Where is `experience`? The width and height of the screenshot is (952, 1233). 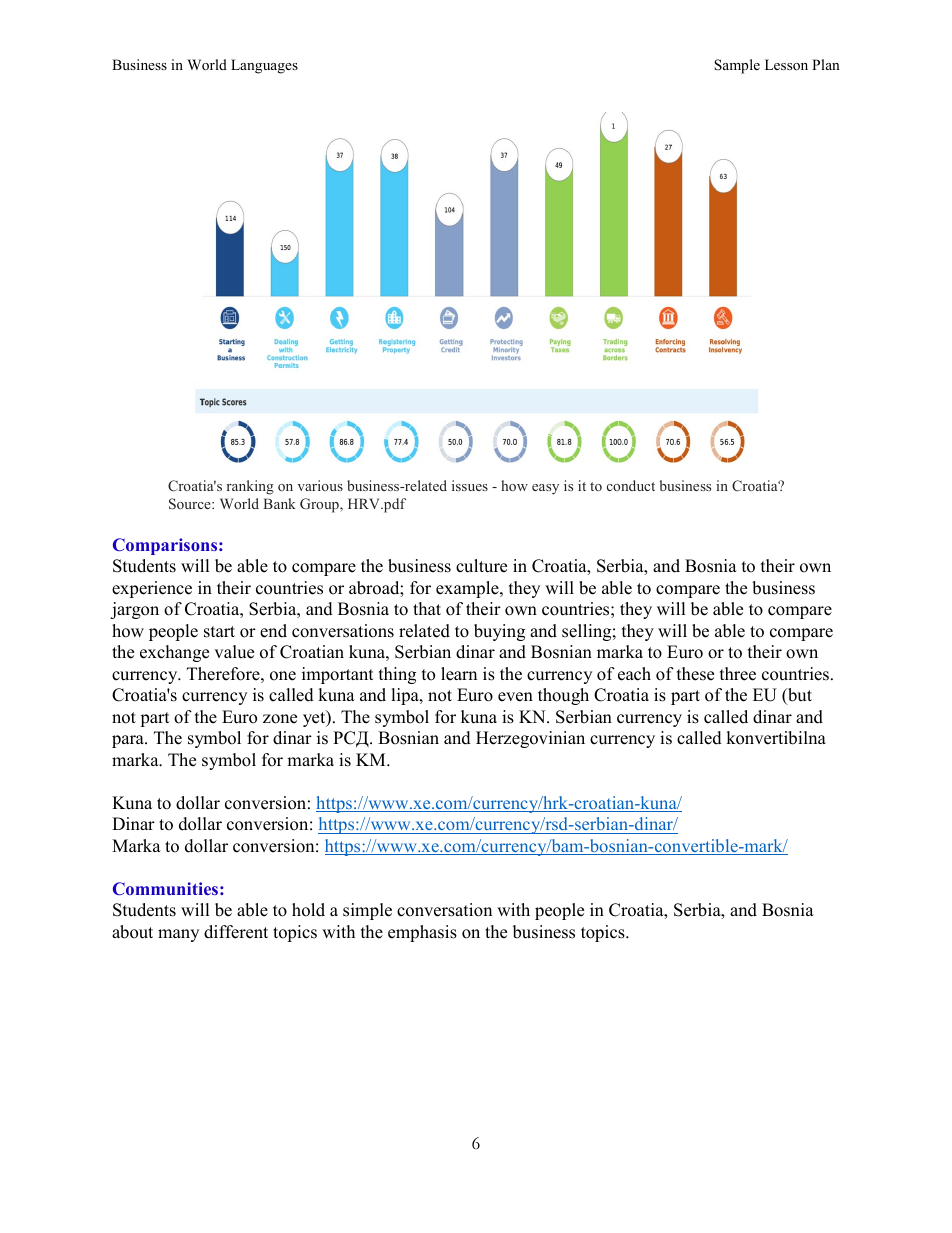
experience is located at coordinates (152, 589).
